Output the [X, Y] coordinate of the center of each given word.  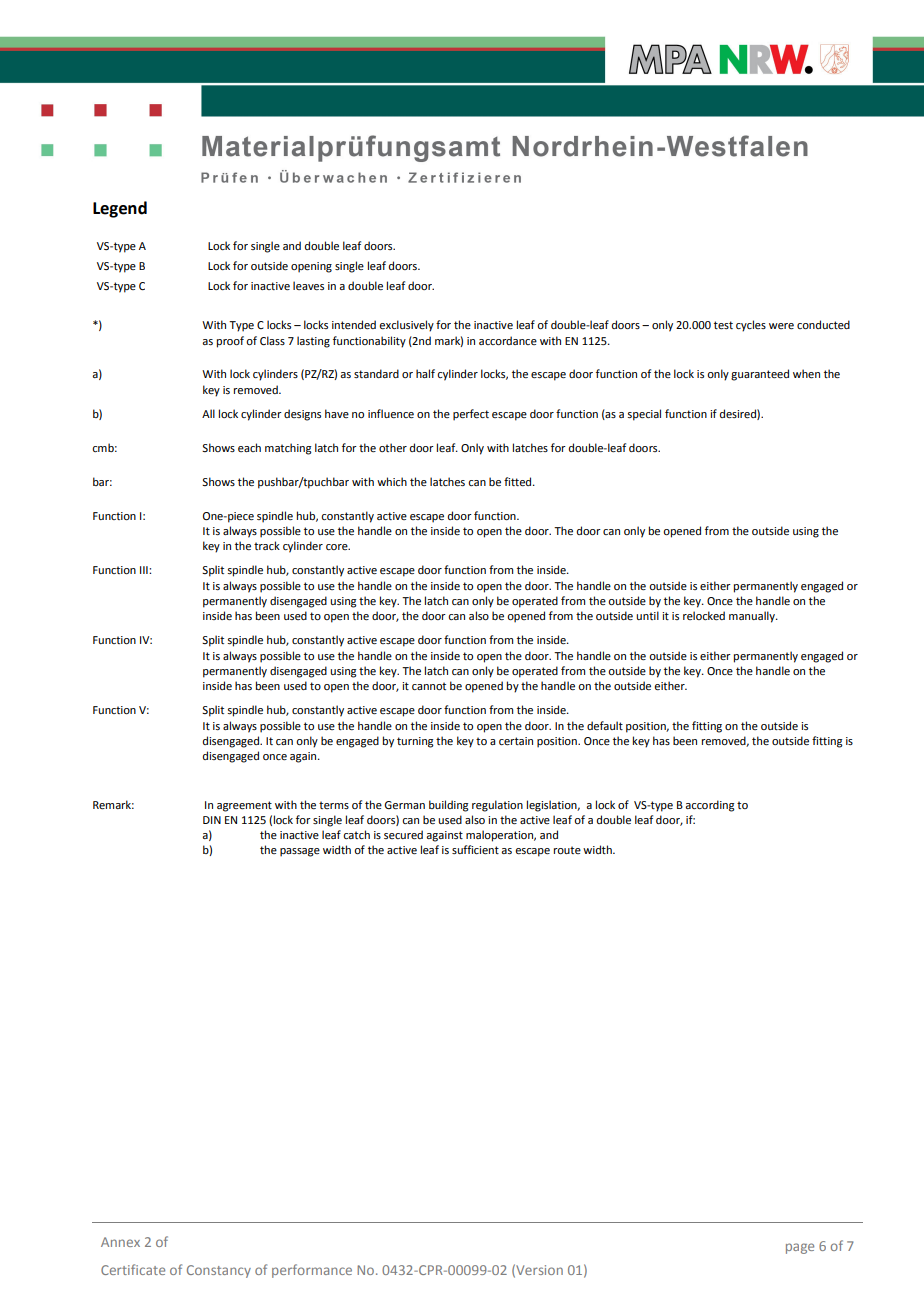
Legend [120, 209]
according [710, 806]
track [267, 545]
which [392, 481]
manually [753, 617]
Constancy [219, 1271]
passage [300, 852]
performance [312, 1271]
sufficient [475, 849]
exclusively [406, 326]
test [723, 325]
